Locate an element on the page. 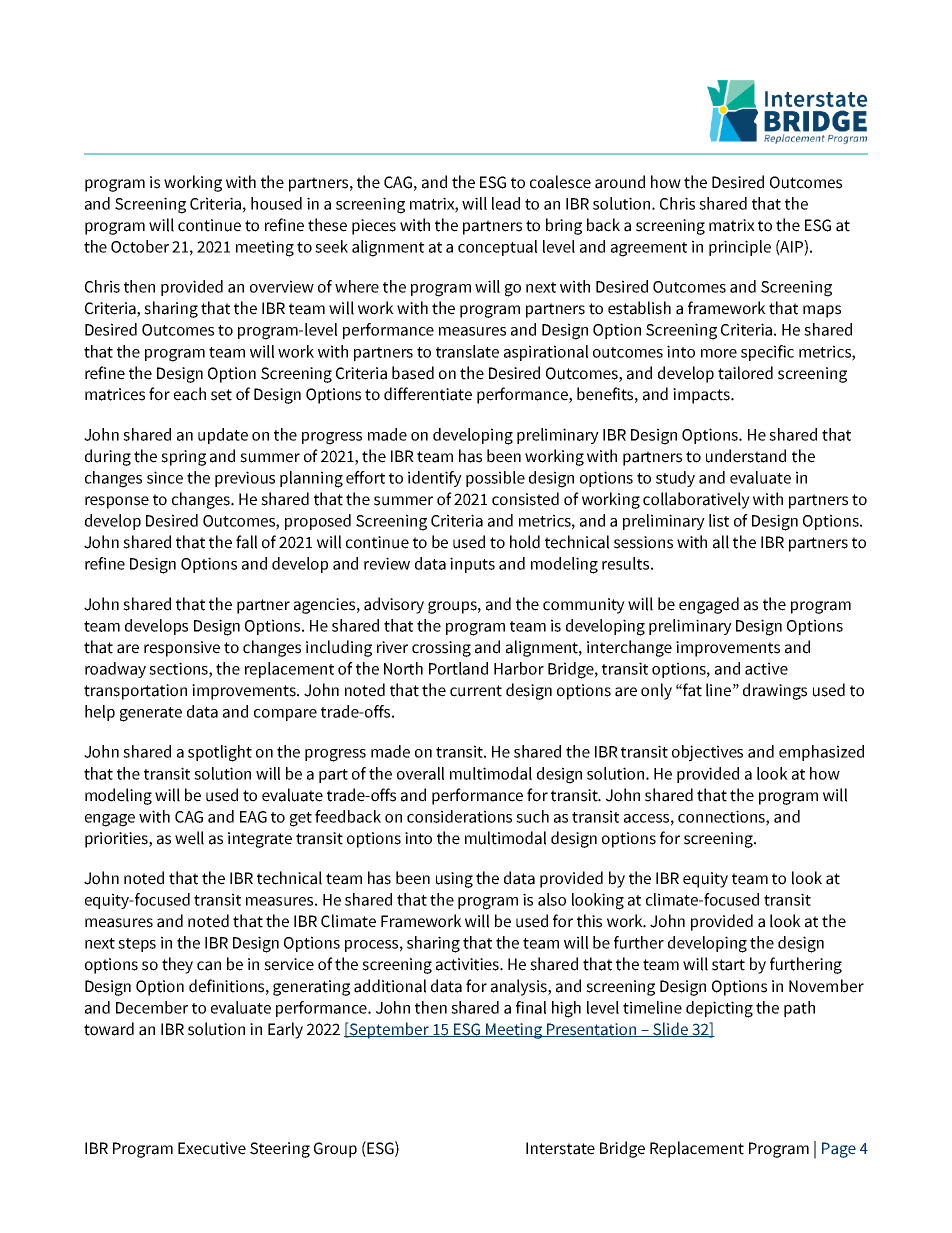 The image size is (952, 1233). start is located at coordinates (728, 965).
